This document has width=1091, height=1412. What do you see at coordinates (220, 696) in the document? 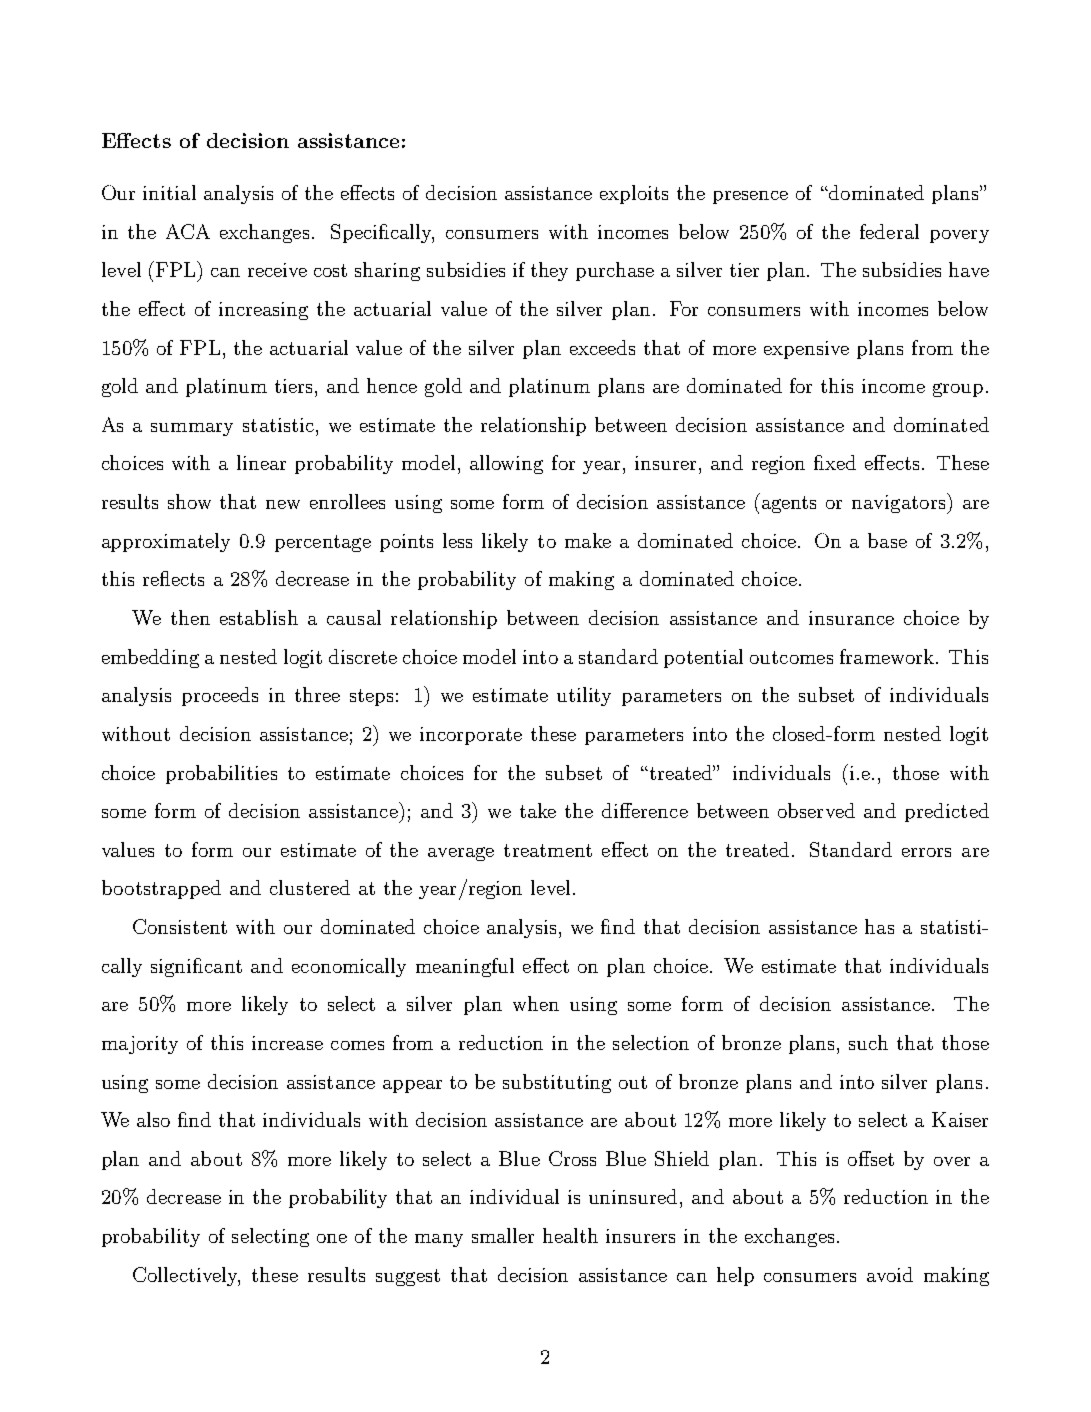
I see `proceeds` at bounding box center [220, 696].
